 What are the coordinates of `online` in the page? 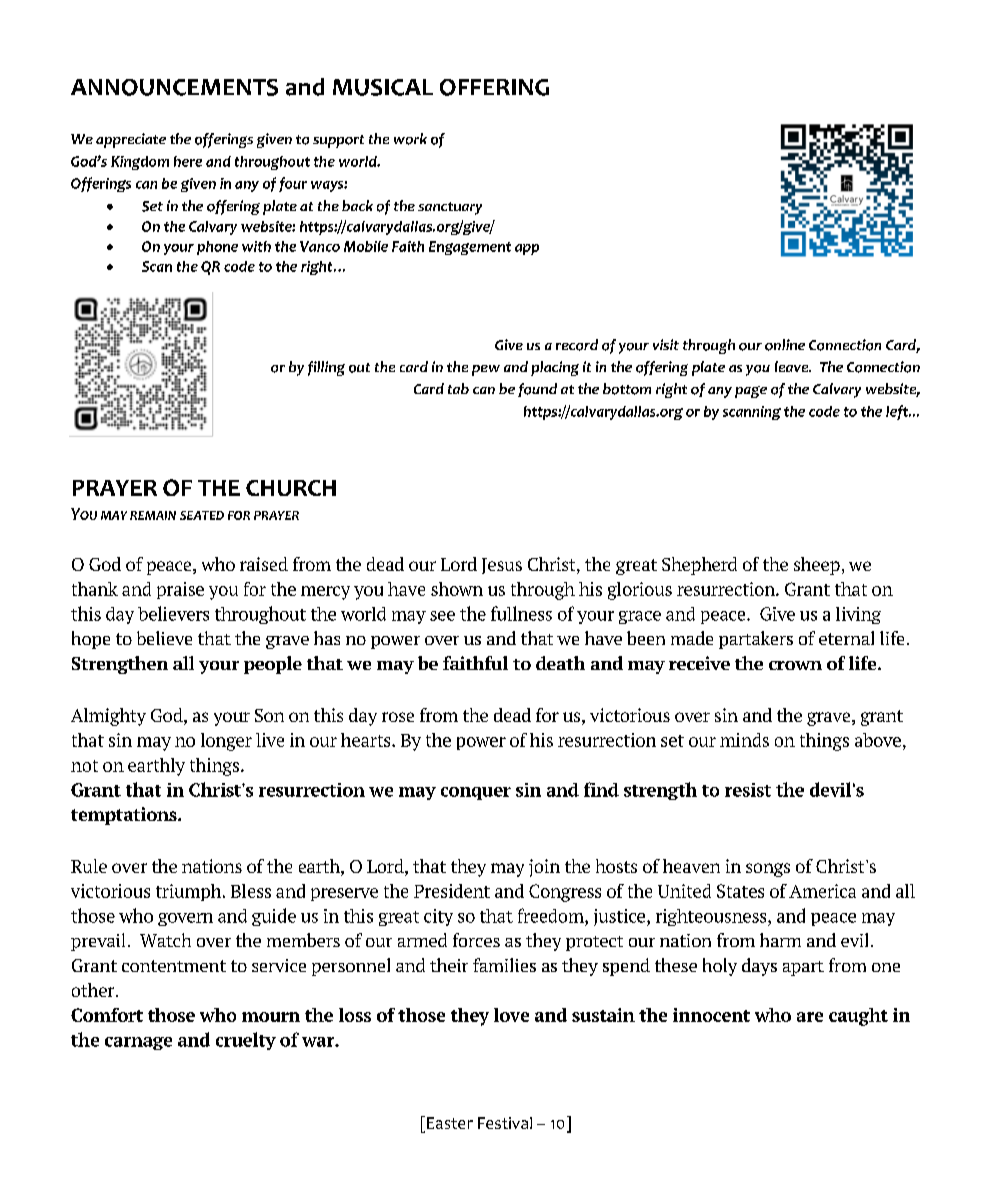 It's located at (785, 345).
